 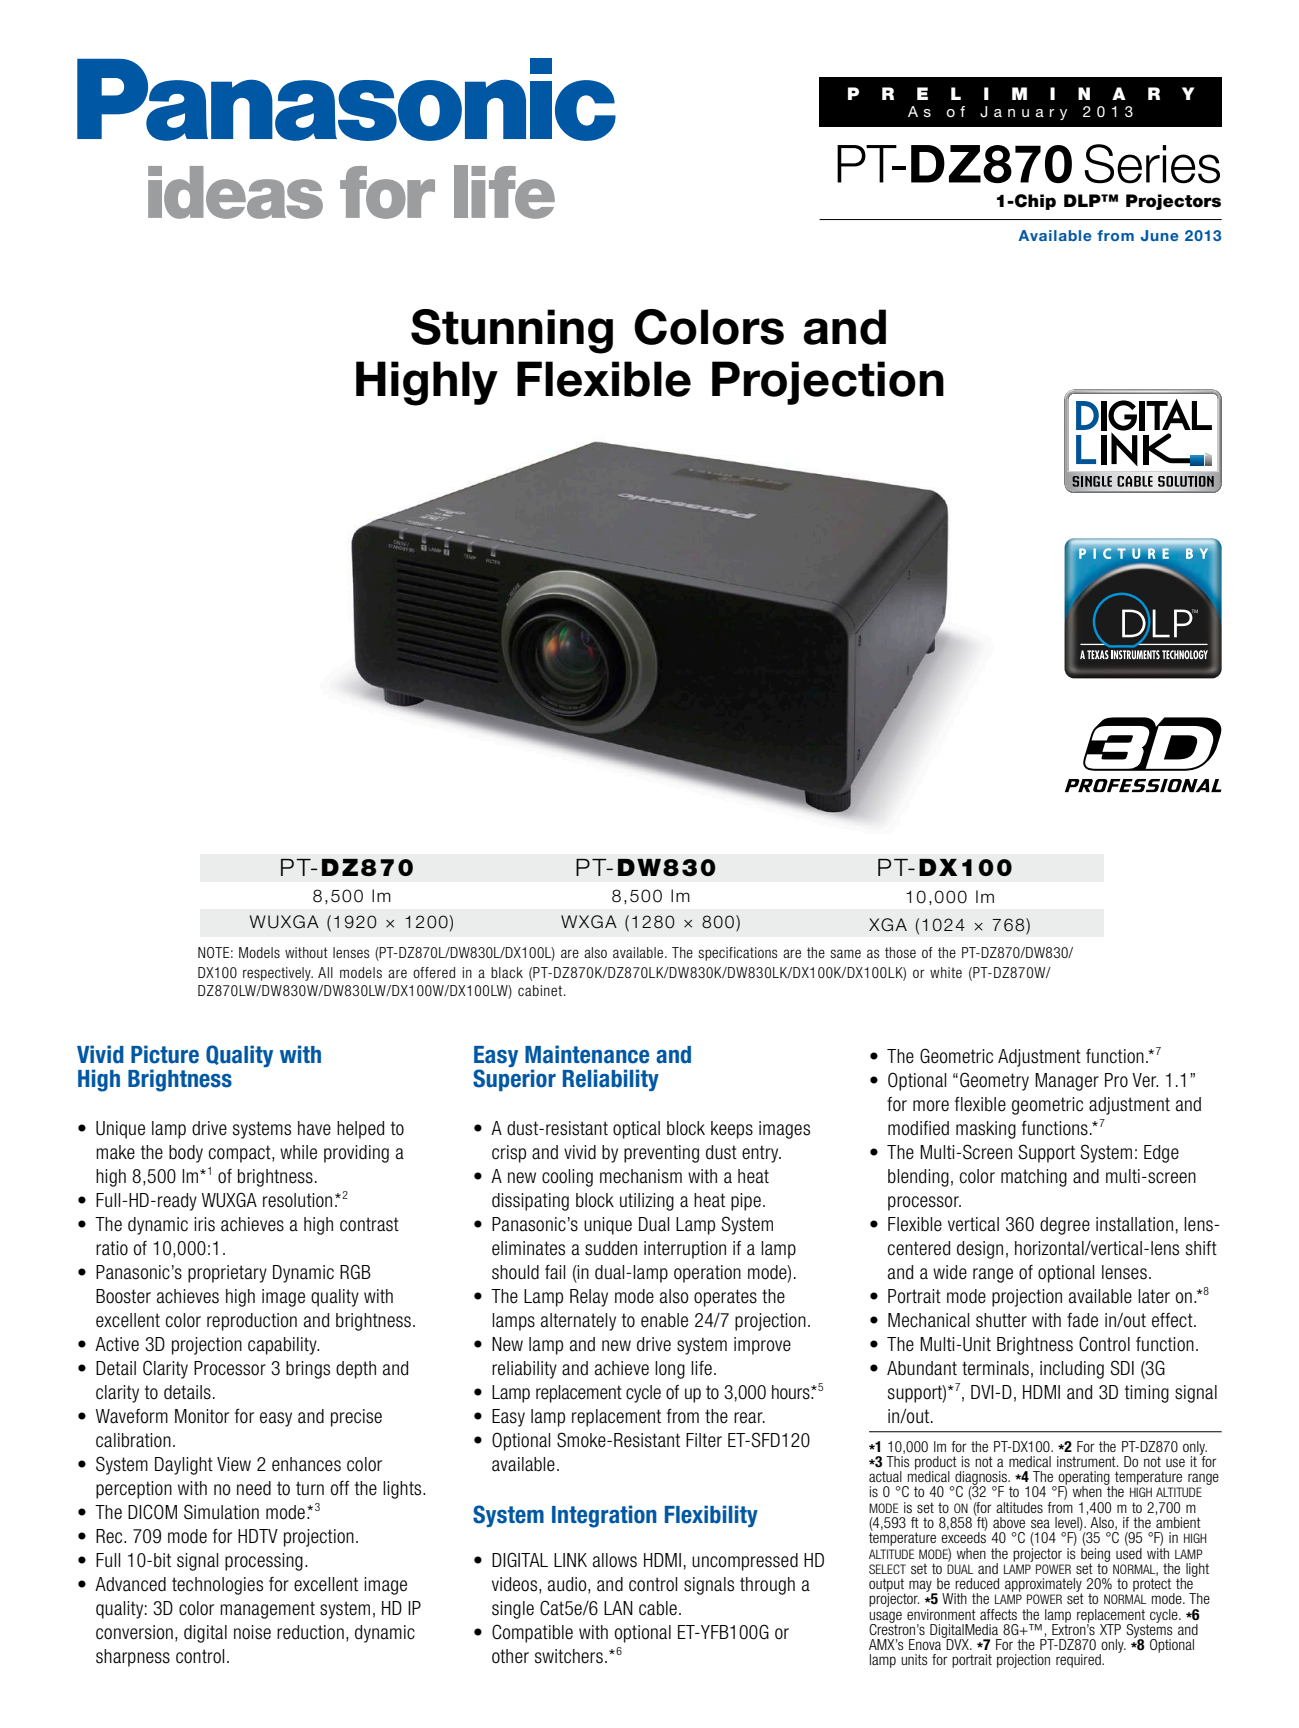 What do you see at coordinates (636, 1130) in the document?
I see `optical` at bounding box center [636, 1130].
